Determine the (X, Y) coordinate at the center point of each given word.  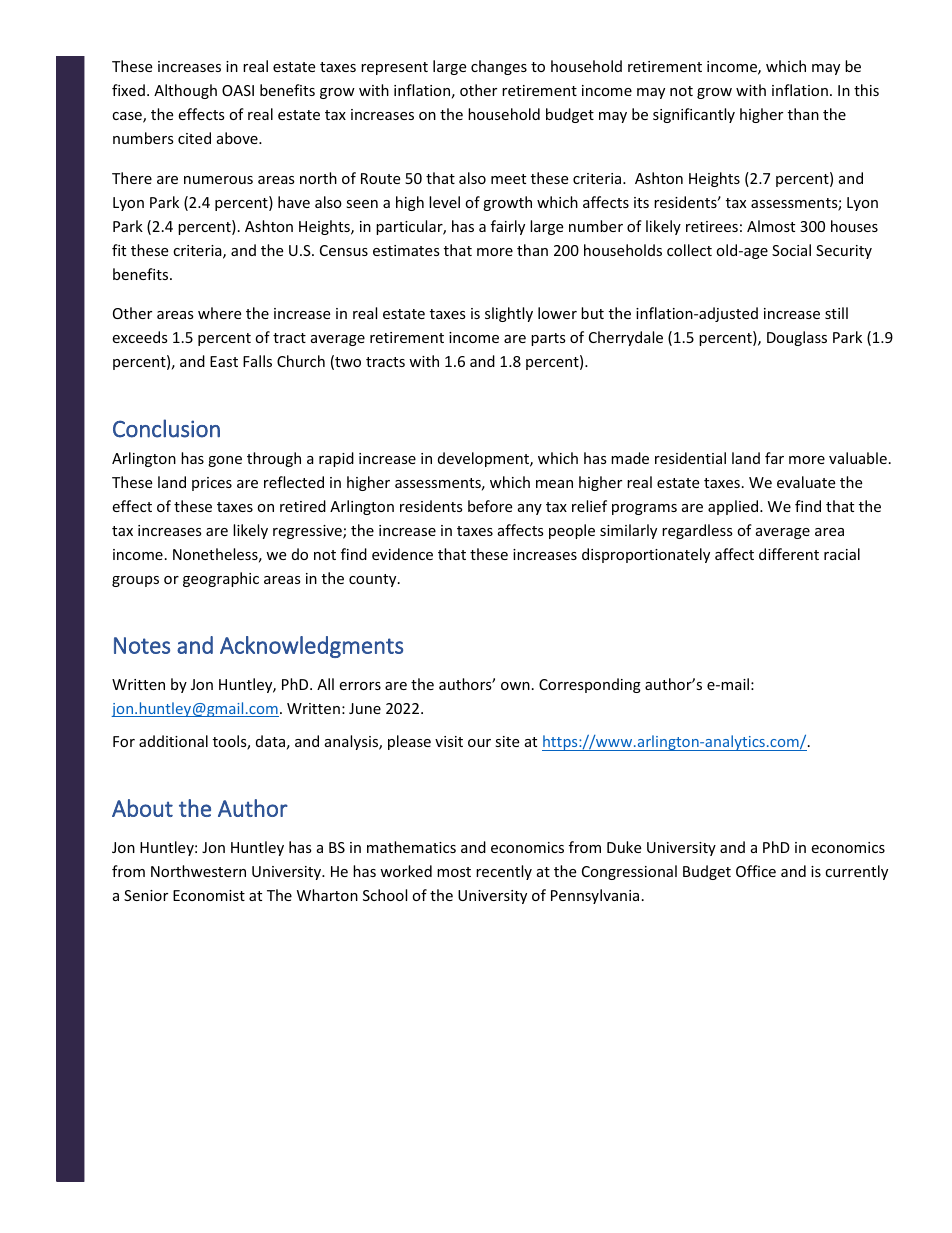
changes (499, 67)
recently (504, 872)
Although (185, 91)
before (490, 506)
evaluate (806, 482)
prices (212, 484)
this (866, 90)
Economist (209, 895)
